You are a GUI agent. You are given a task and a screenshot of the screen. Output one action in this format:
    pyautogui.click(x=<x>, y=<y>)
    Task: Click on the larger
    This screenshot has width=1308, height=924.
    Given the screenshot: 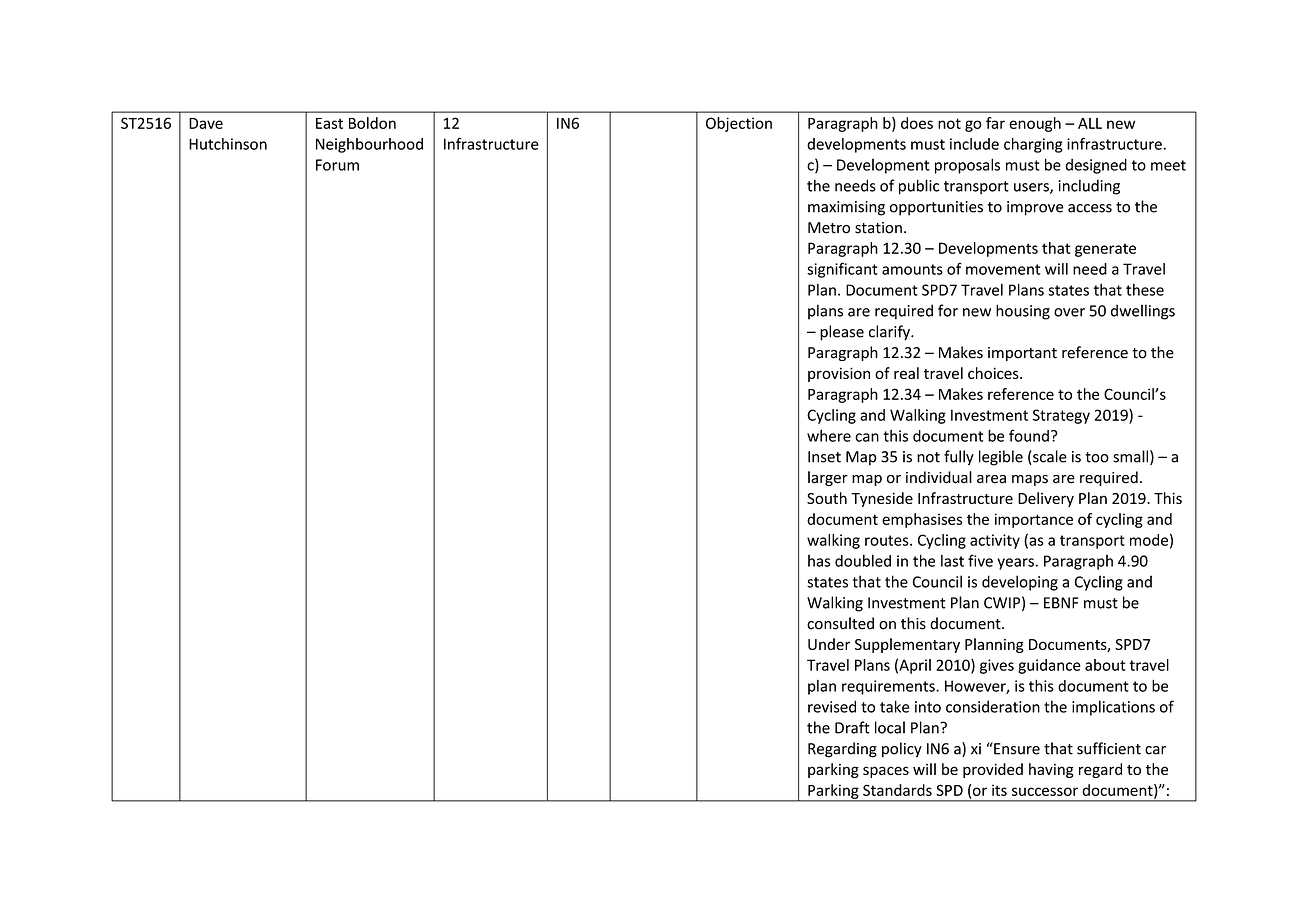 What is the action you would take?
    pyautogui.click(x=828, y=478)
